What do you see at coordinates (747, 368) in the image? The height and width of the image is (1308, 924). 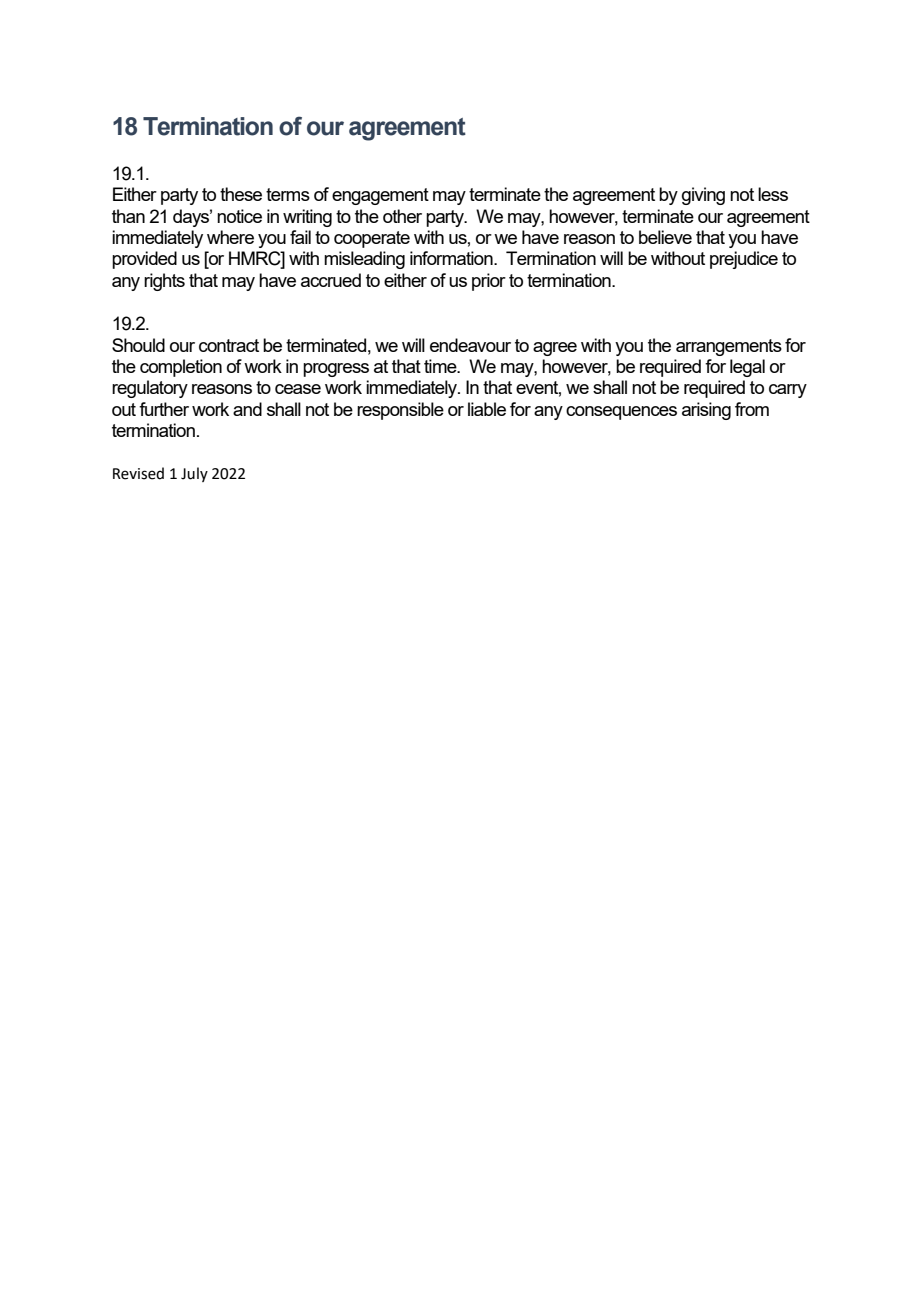 I see `legal` at bounding box center [747, 368].
